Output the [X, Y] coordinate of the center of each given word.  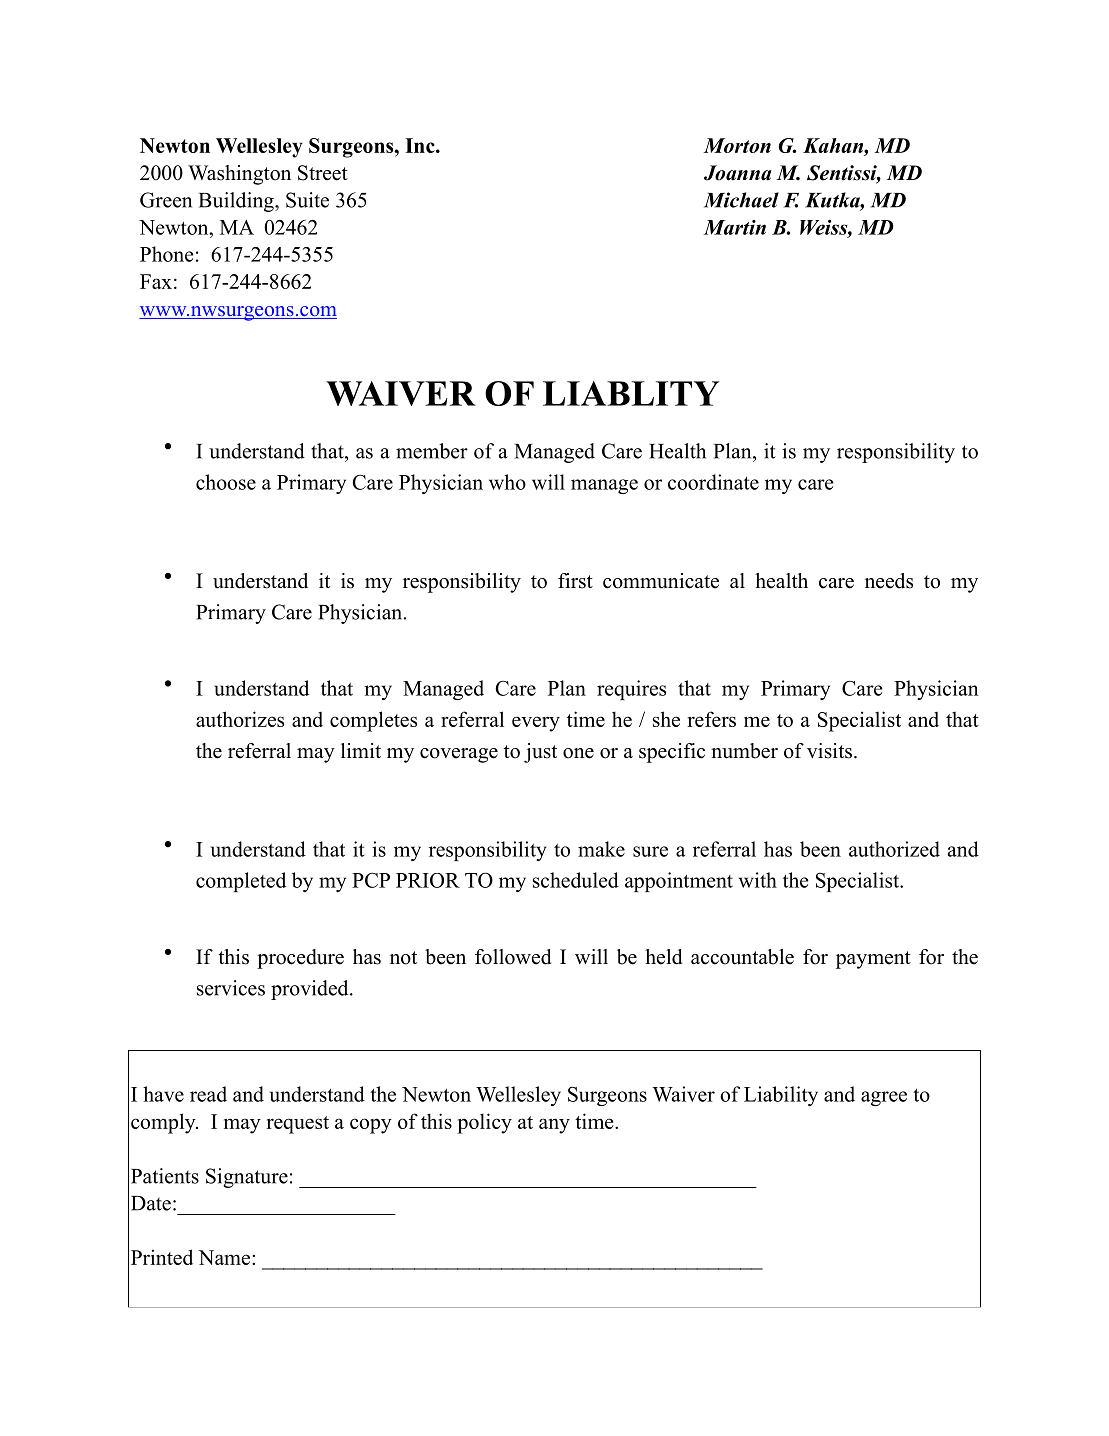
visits [829, 751]
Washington [239, 175]
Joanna [738, 173]
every [536, 724]
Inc [421, 145]
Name [225, 1257]
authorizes [240, 719]
